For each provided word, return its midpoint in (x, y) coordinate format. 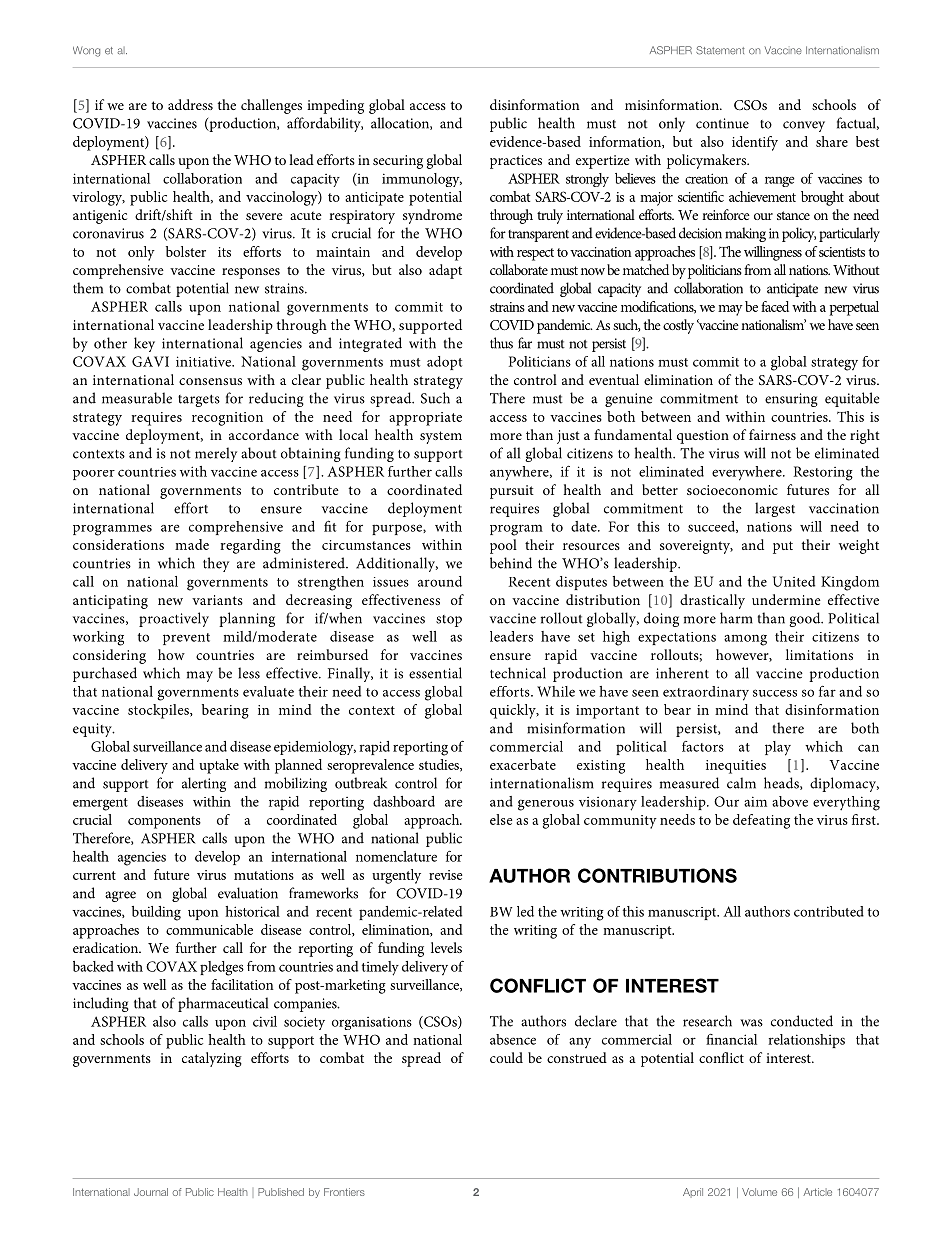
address (190, 104)
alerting (204, 784)
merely (216, 454)
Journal (151, 1192)
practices (516, 162)
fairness (772, 434)
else (501, 819)
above (790, 801)
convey (804, 126)
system (441, 437)
